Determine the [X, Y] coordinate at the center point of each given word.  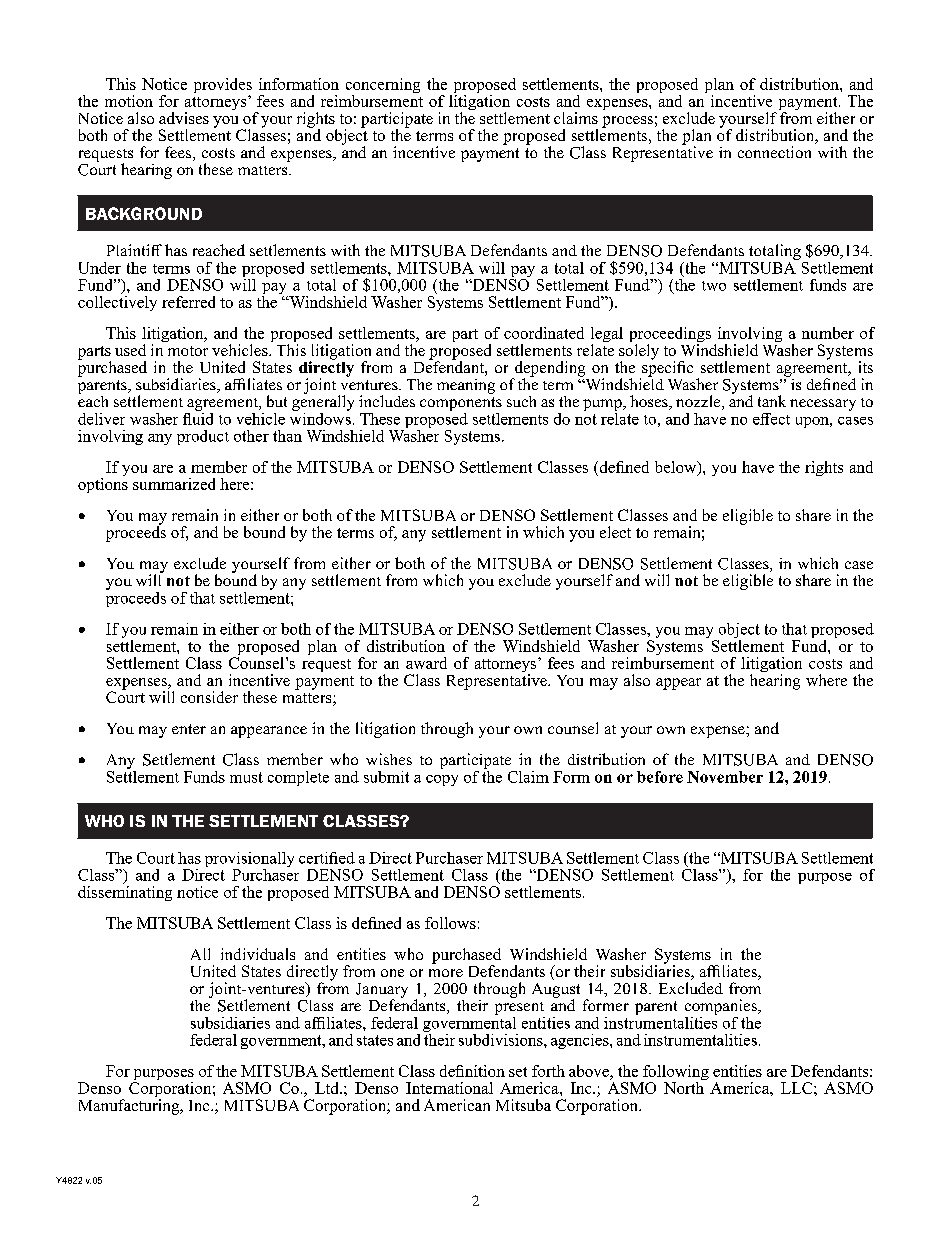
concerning [383, 87]
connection [774, 152]
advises [184, 118]
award [426, 663]
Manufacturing [130, 1107]
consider [209, 697]
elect [615, 532]
